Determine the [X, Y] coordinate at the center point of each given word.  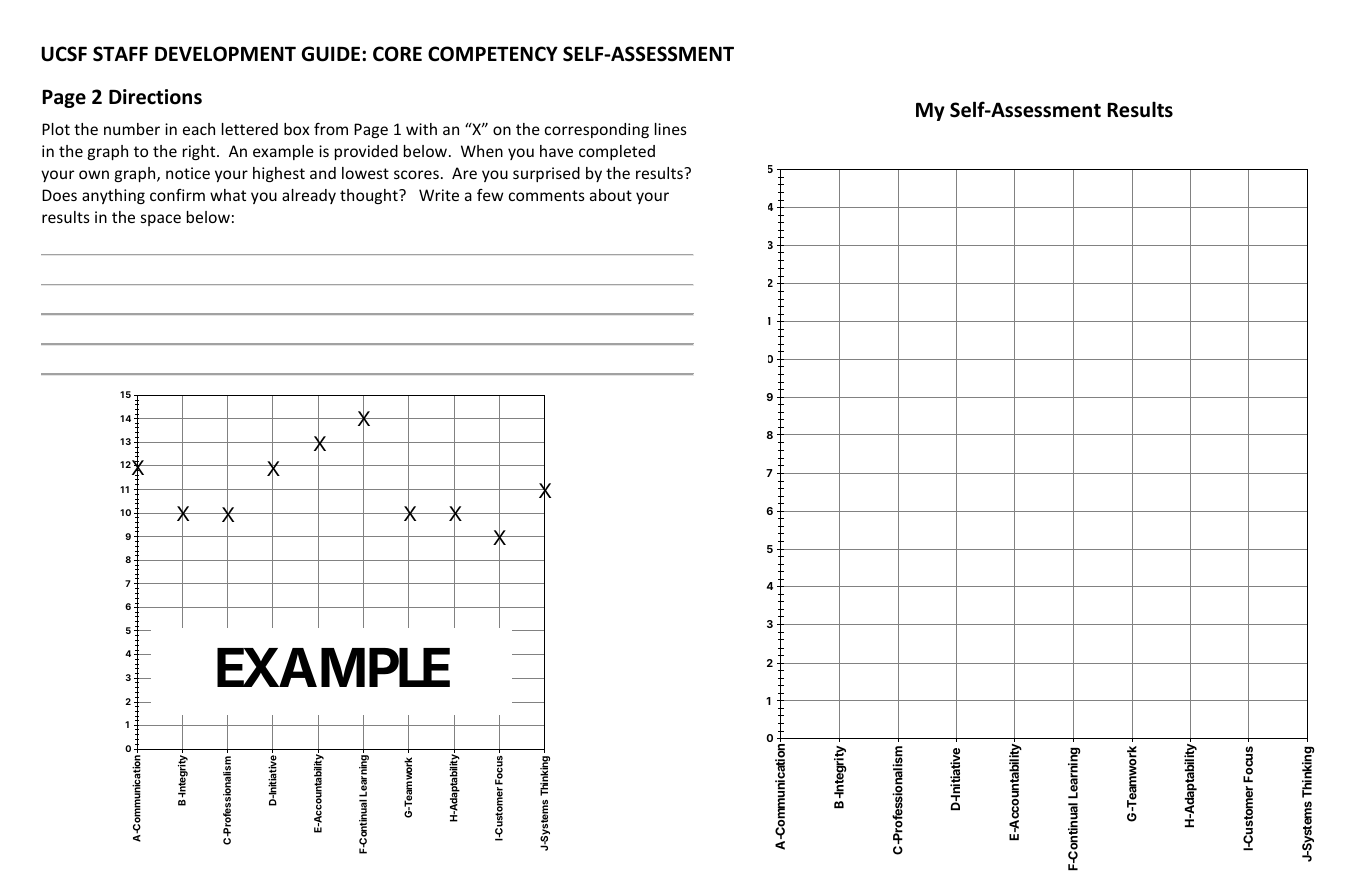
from [331, 129]
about [611, 195]
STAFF [120, 54]
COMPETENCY [493, 54]
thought [370, 196]
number [132, 129]
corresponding [597, 130]
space [161, 220]
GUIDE [332, 54]
